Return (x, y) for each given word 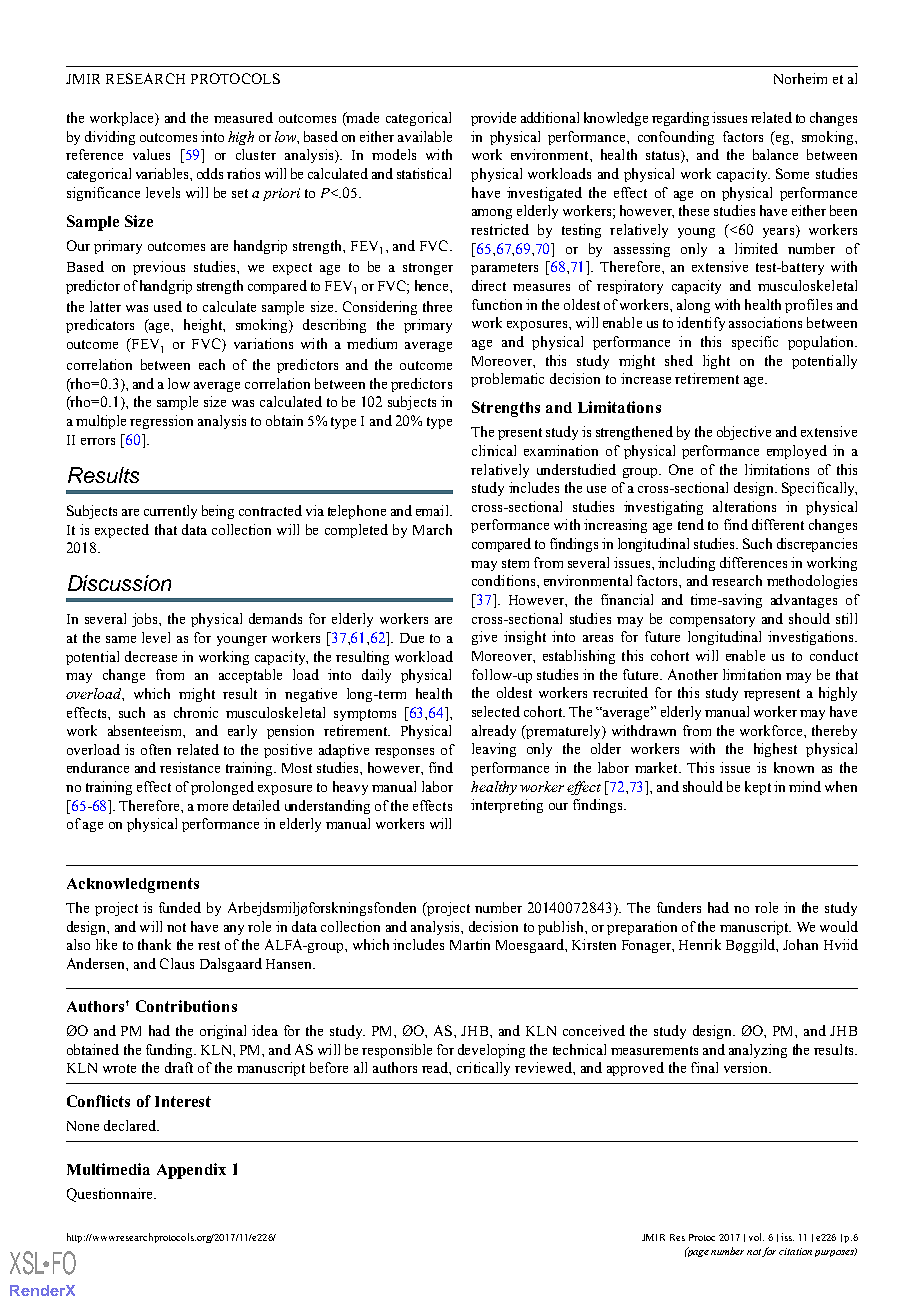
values (151, 154)
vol (756, 1237)
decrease (151, 656)
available (425, 136)
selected (496, 711)
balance (775, 154)
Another (693, 674)
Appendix (191, 1171)
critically (483, 1069)
